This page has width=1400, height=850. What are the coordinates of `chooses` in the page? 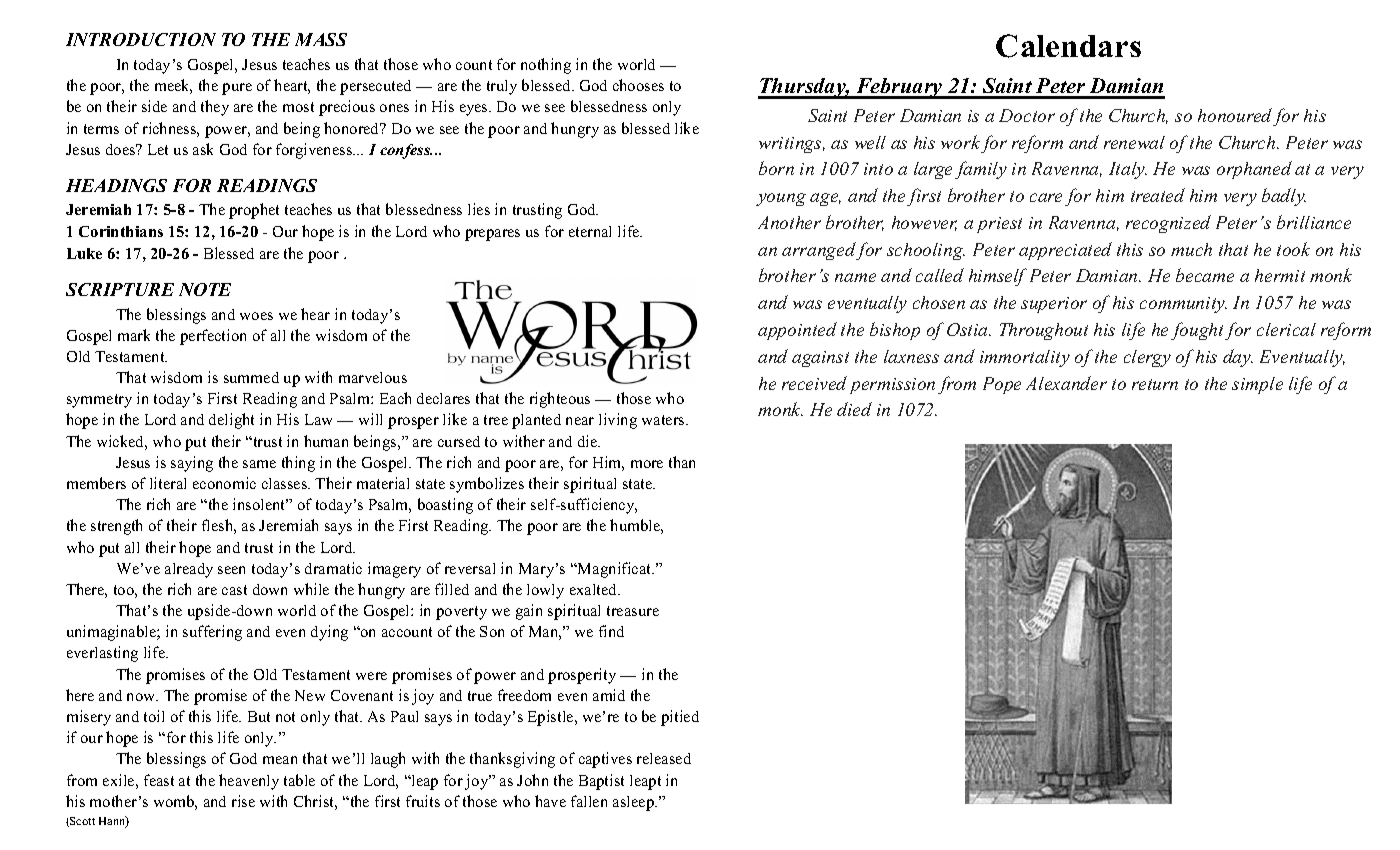 It's located at (638, 85).
